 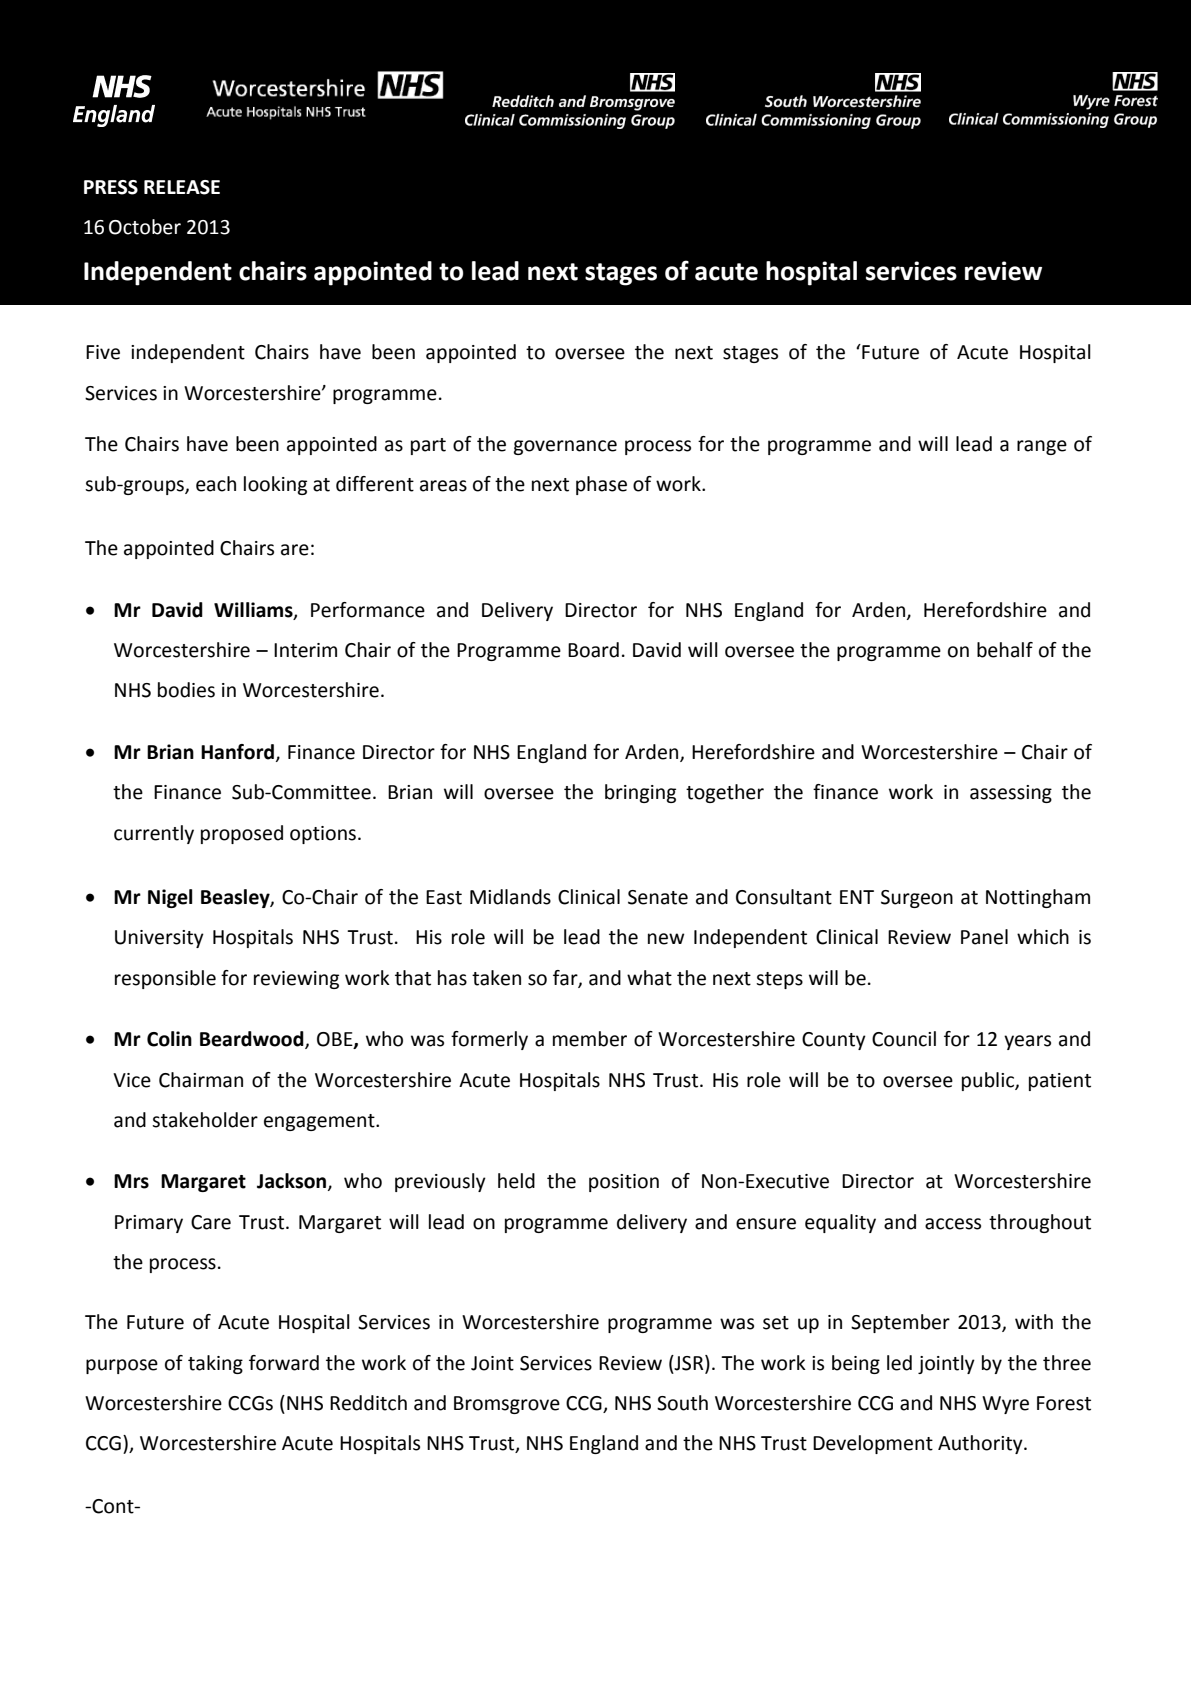 I want to click on RELEASE, so click(x=182, y=187).
